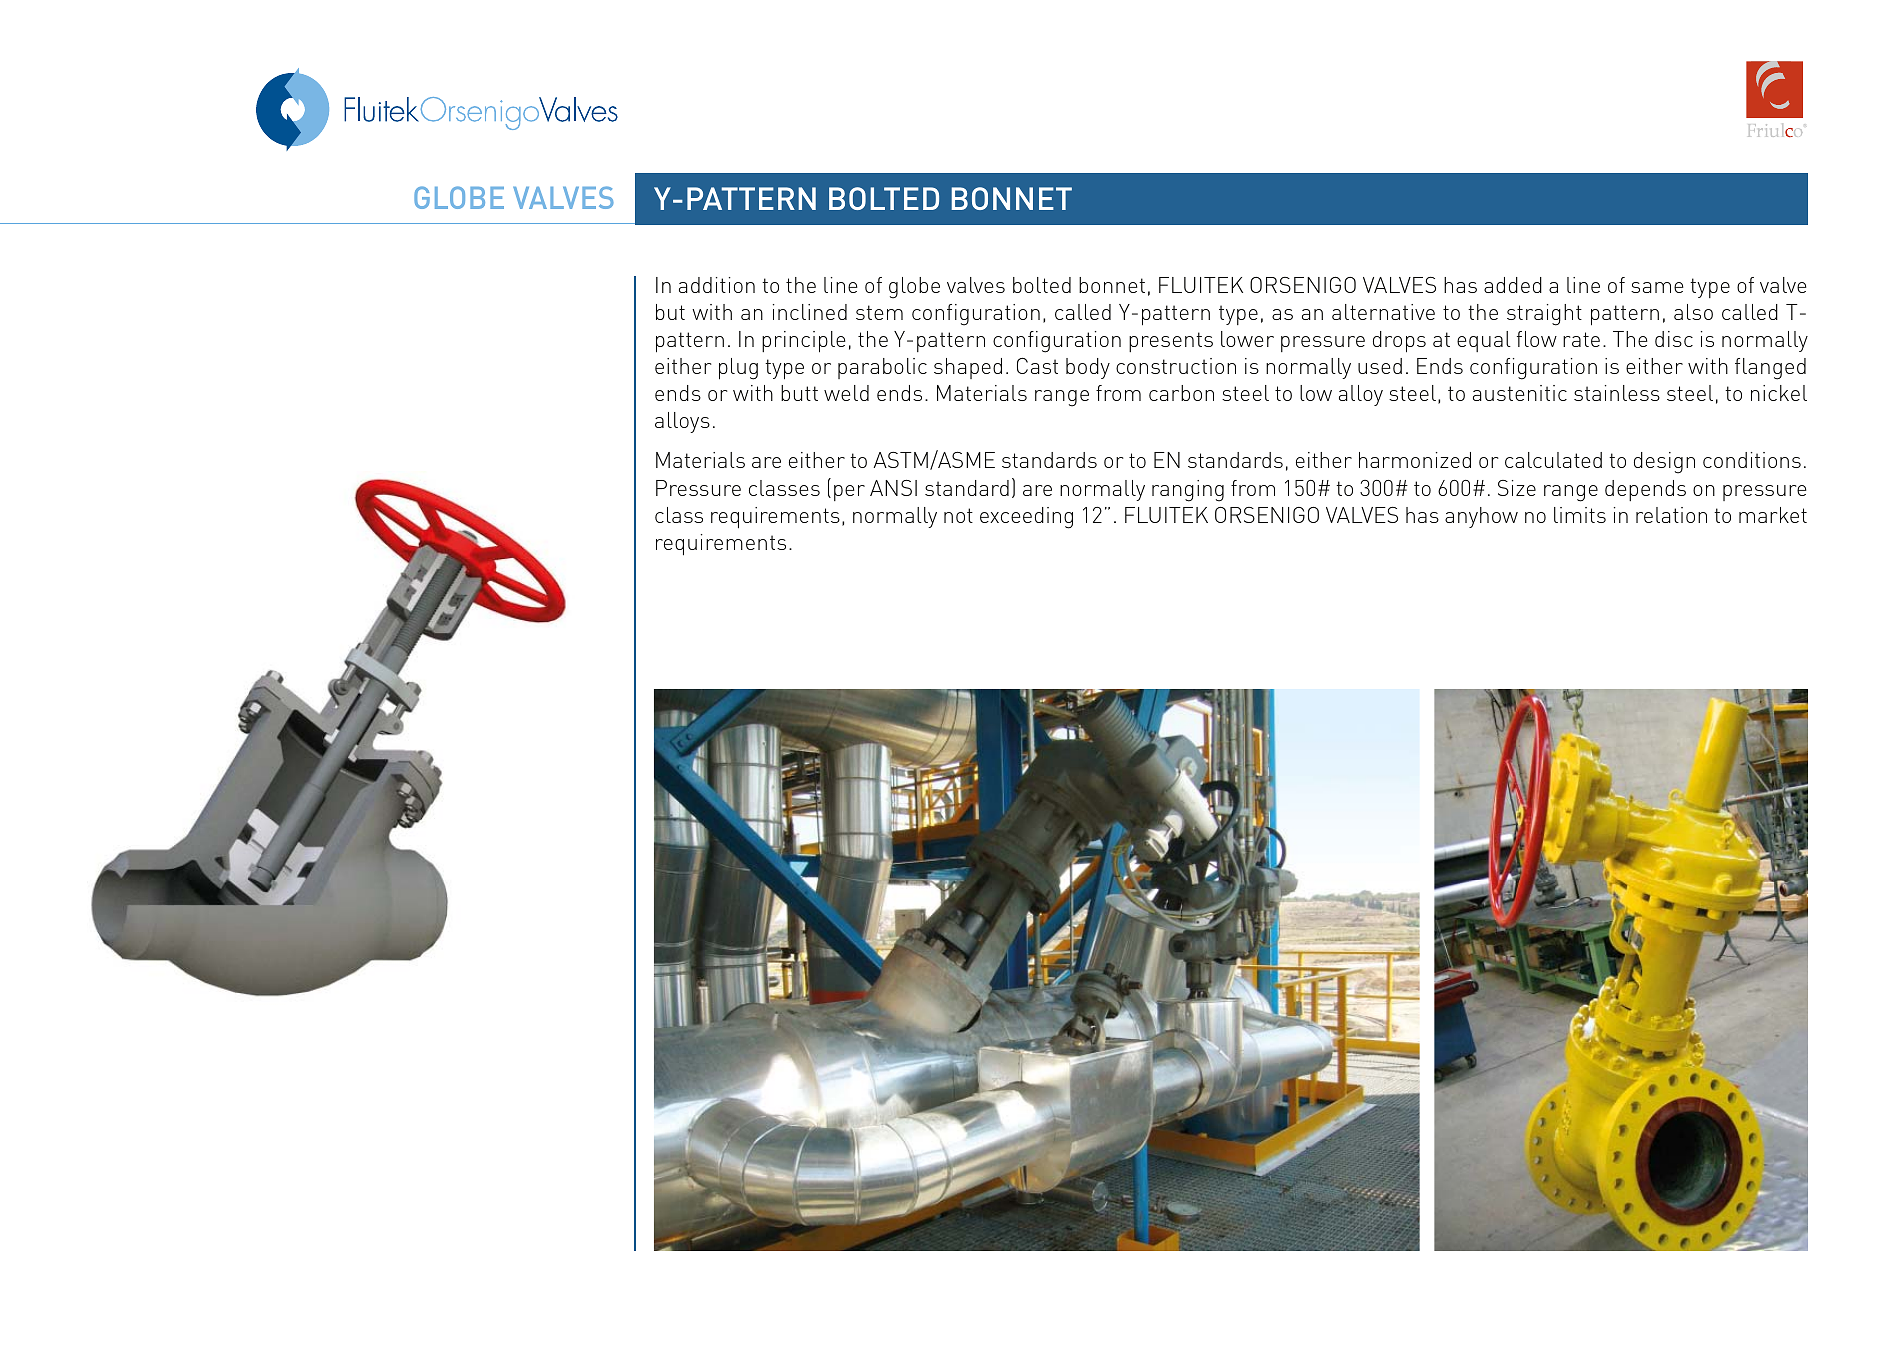 The image size is (1904, 1347). What do you see at coordinates (1664, 463) in the screenshot?
I see `design` at bounding box center [1664, 463].
